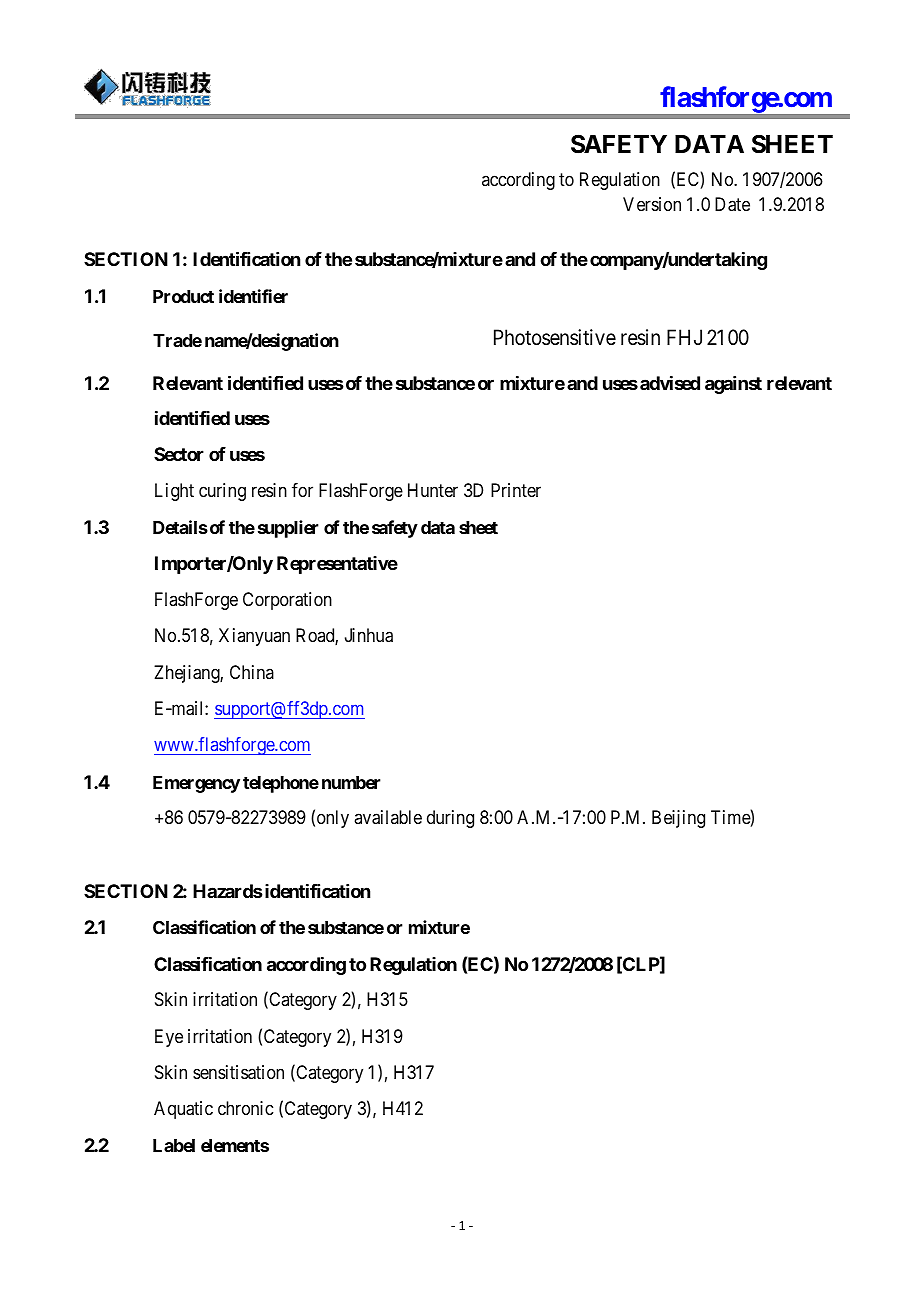 This screenshot has height=1308, width=924. Describe the element at coordinates (253, 296) in the screenshot. I see `identifier` at that location.
